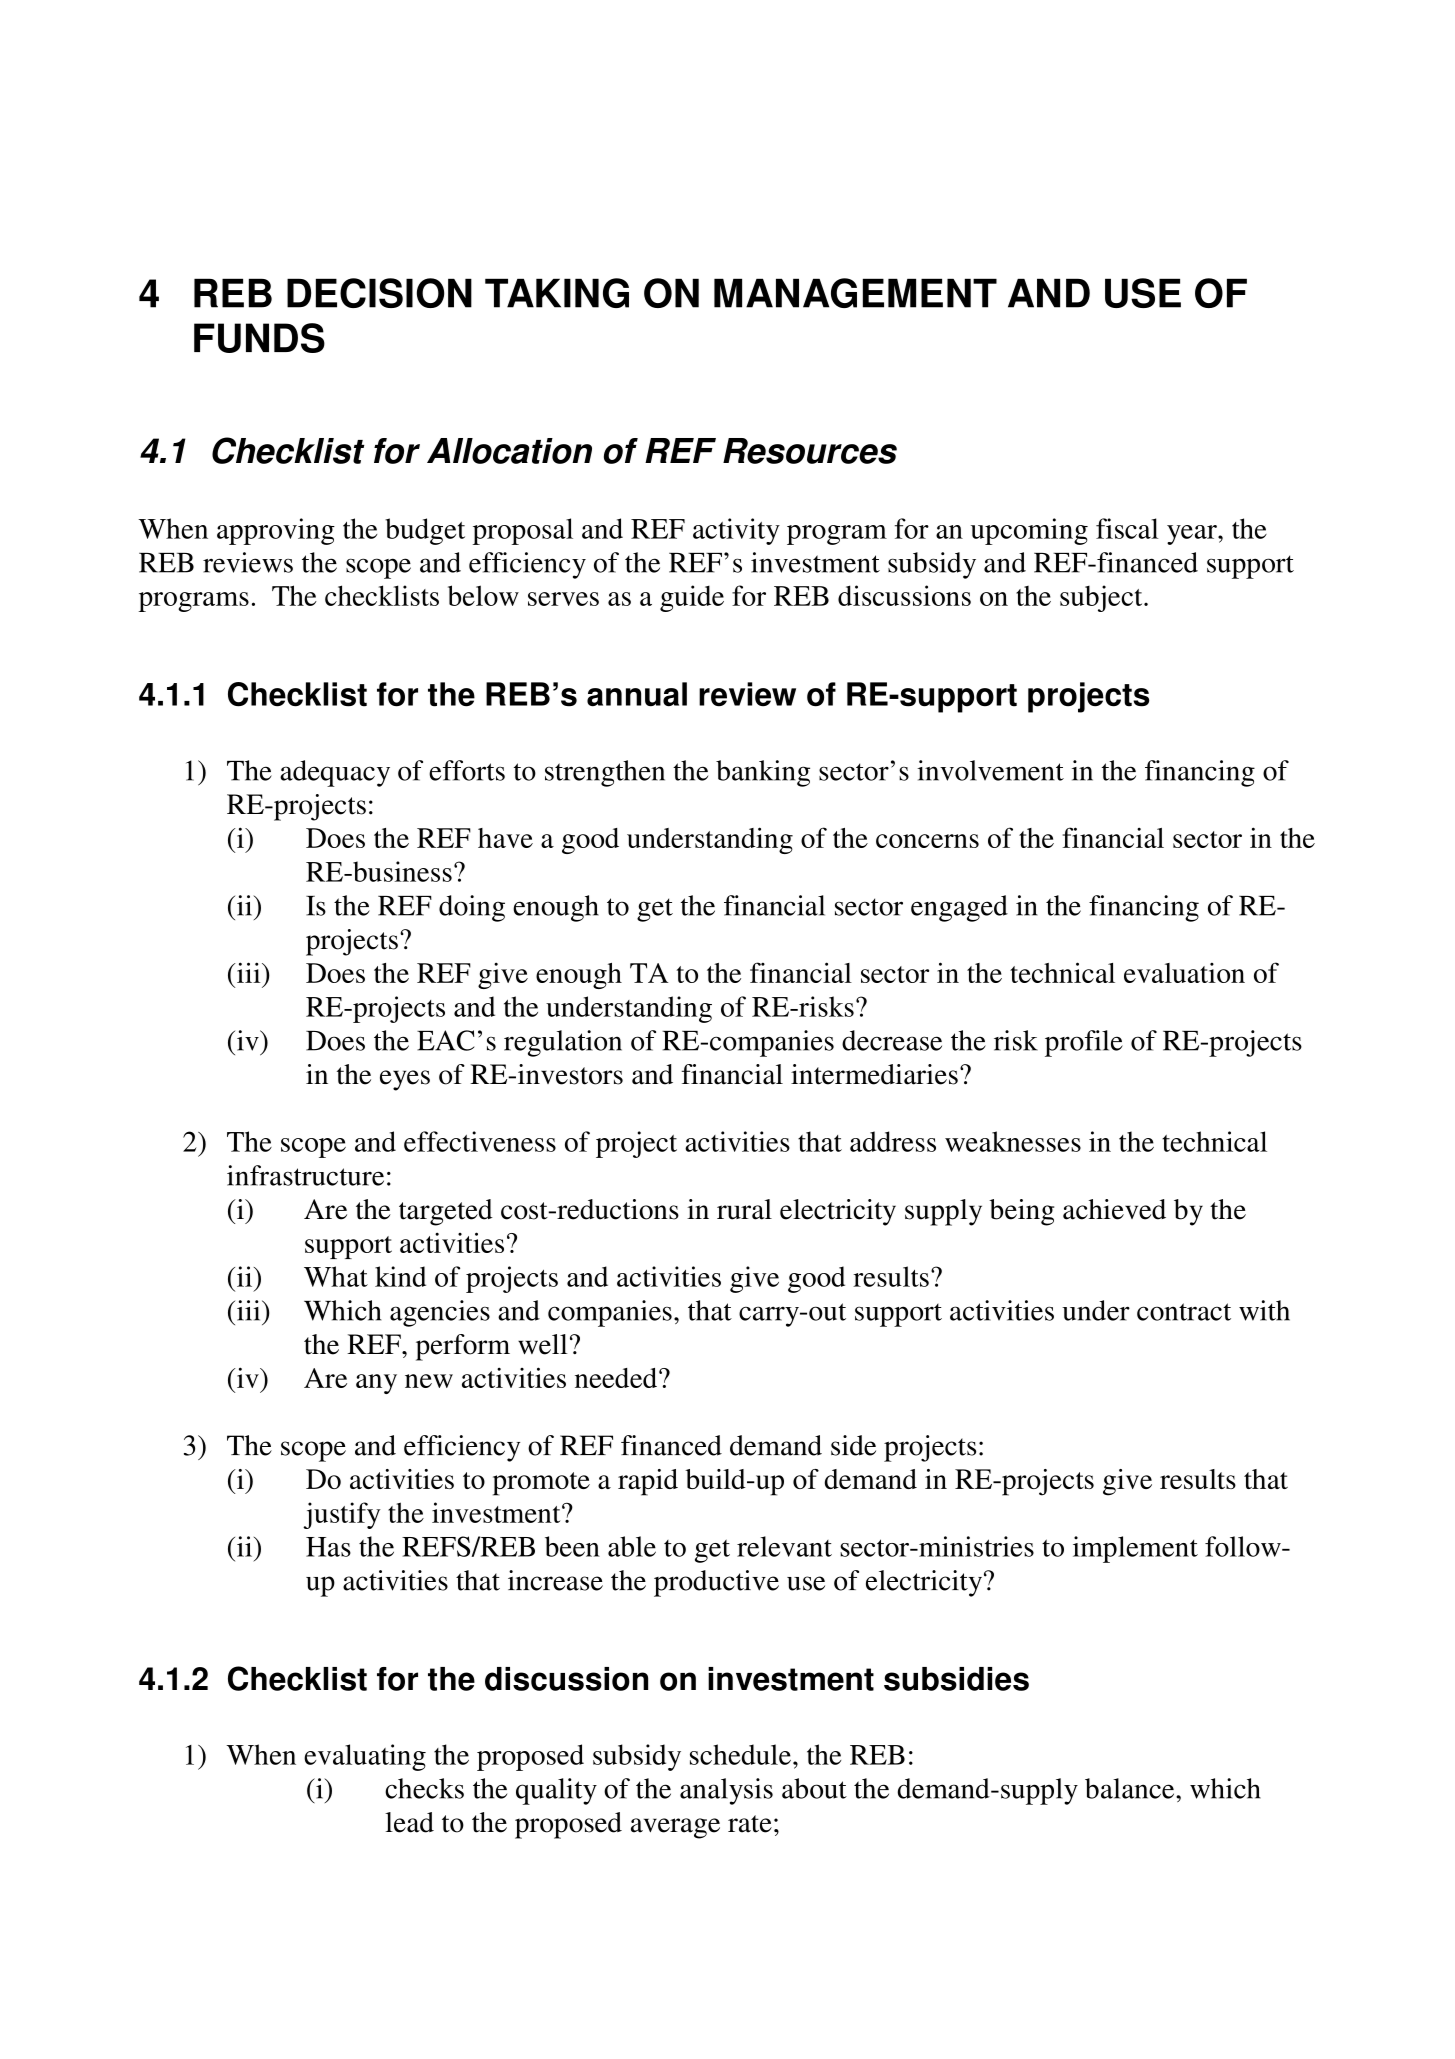 The height and width of the screenshot is (2059, 1455). Describe the element at coordinates (379, 293) in the screenshot. I see `DECISION` at that location.
